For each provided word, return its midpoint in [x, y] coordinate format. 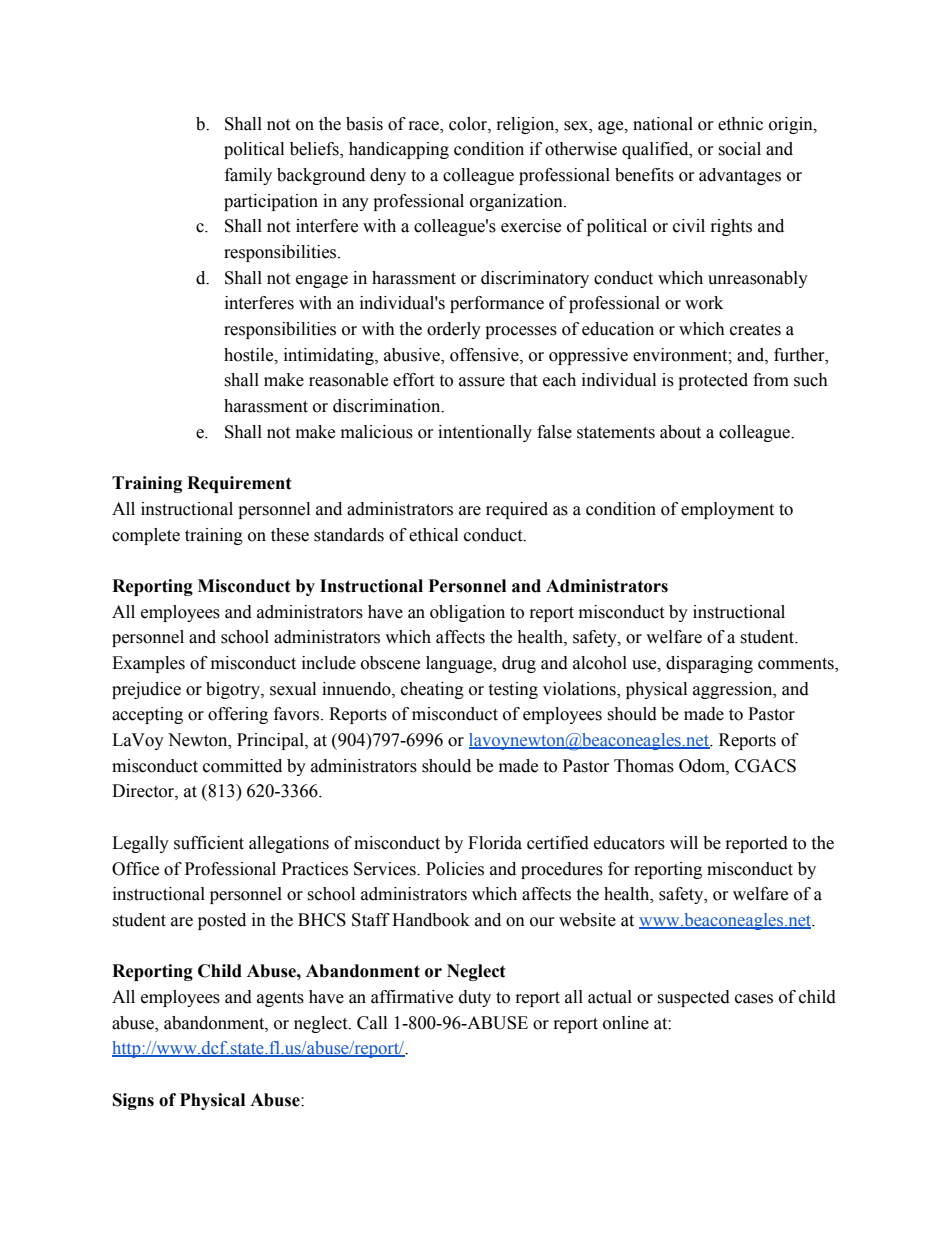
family [248, 176]
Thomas [644, 766]
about [680, 432]
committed [242, 766]
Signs [133, 1101]
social [739, 149]
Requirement [239, 484]
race [425, 126]
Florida [495, 843]
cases [754, 999]
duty [475, 998]
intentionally [485, 433]
